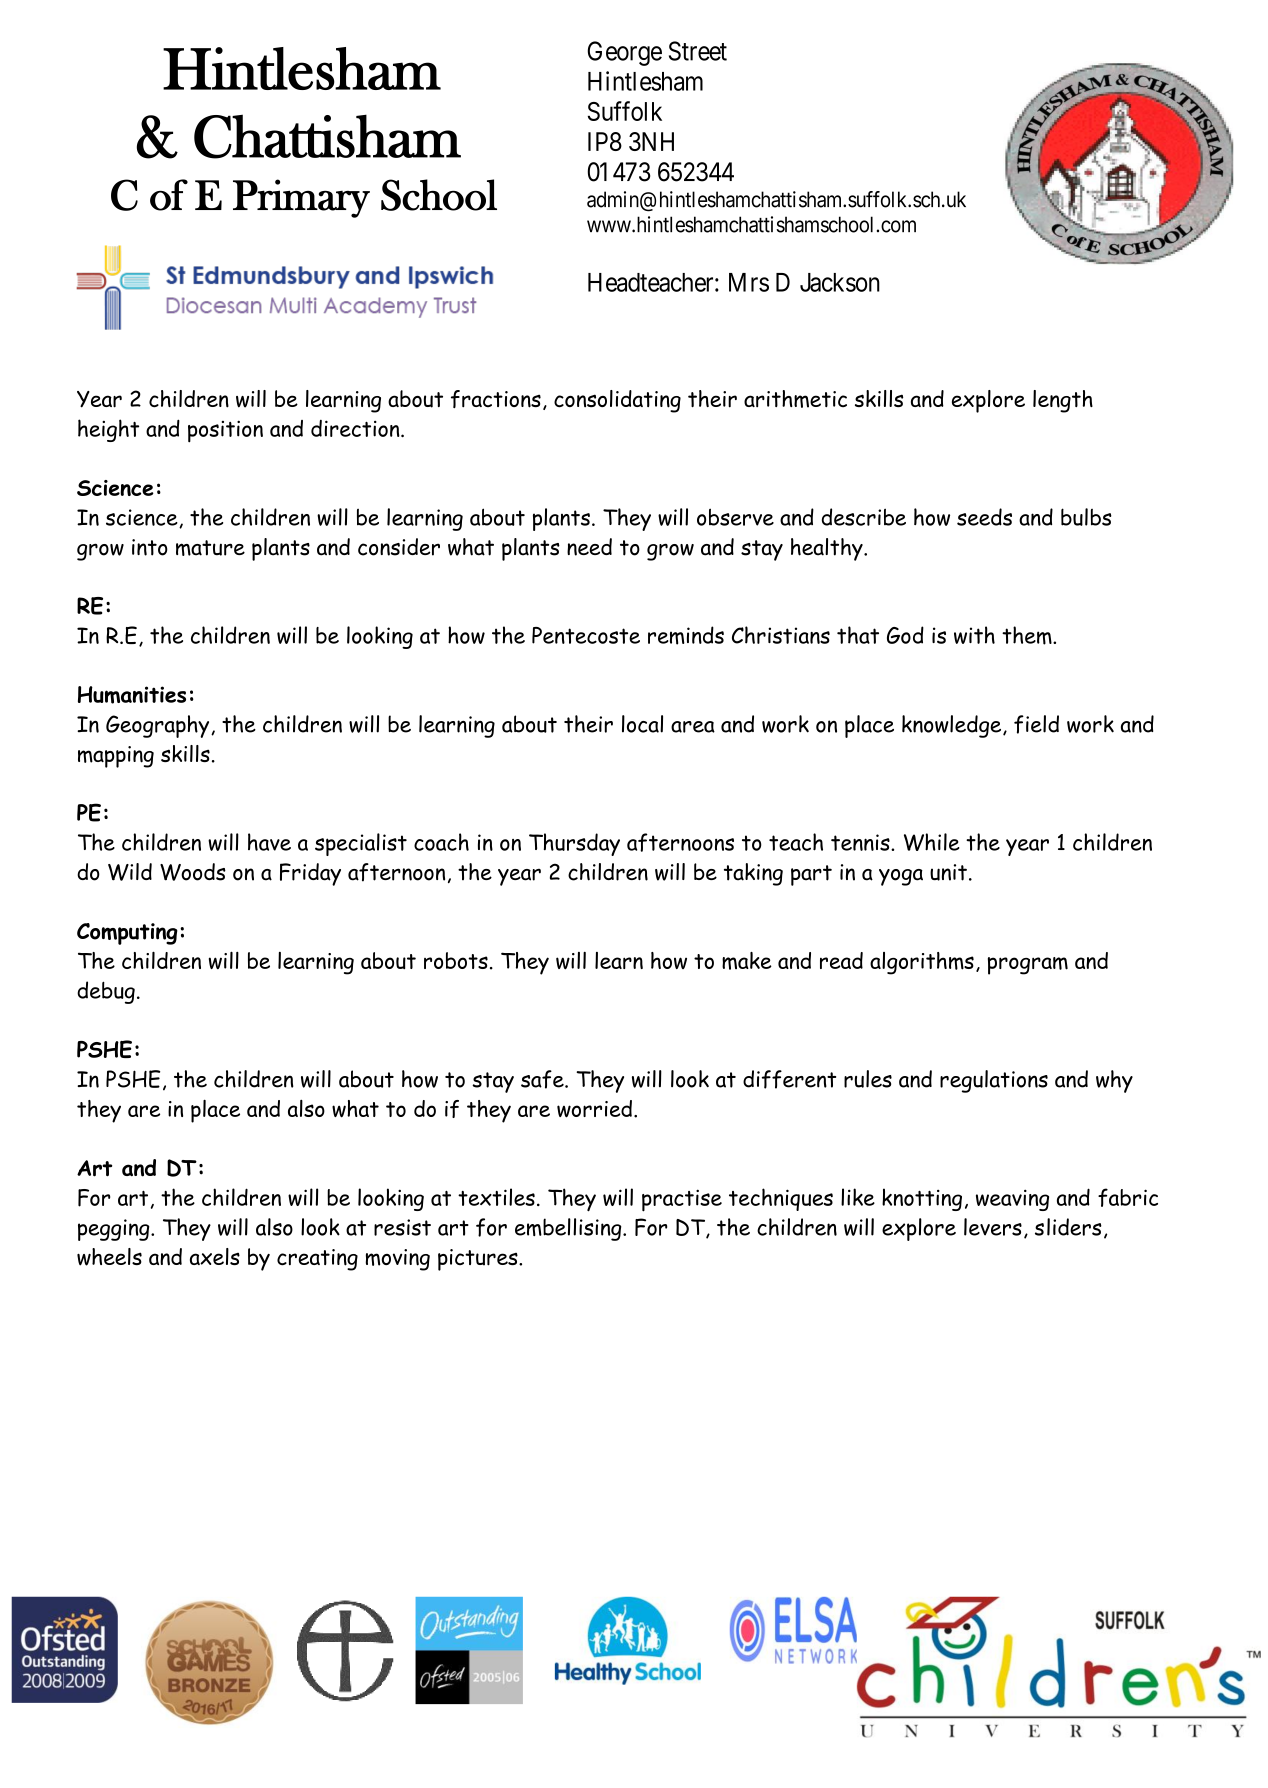  What do you see at coordinates (698, 51) in the screenshot?
I see `Street` at bounding box center [698, 51].
